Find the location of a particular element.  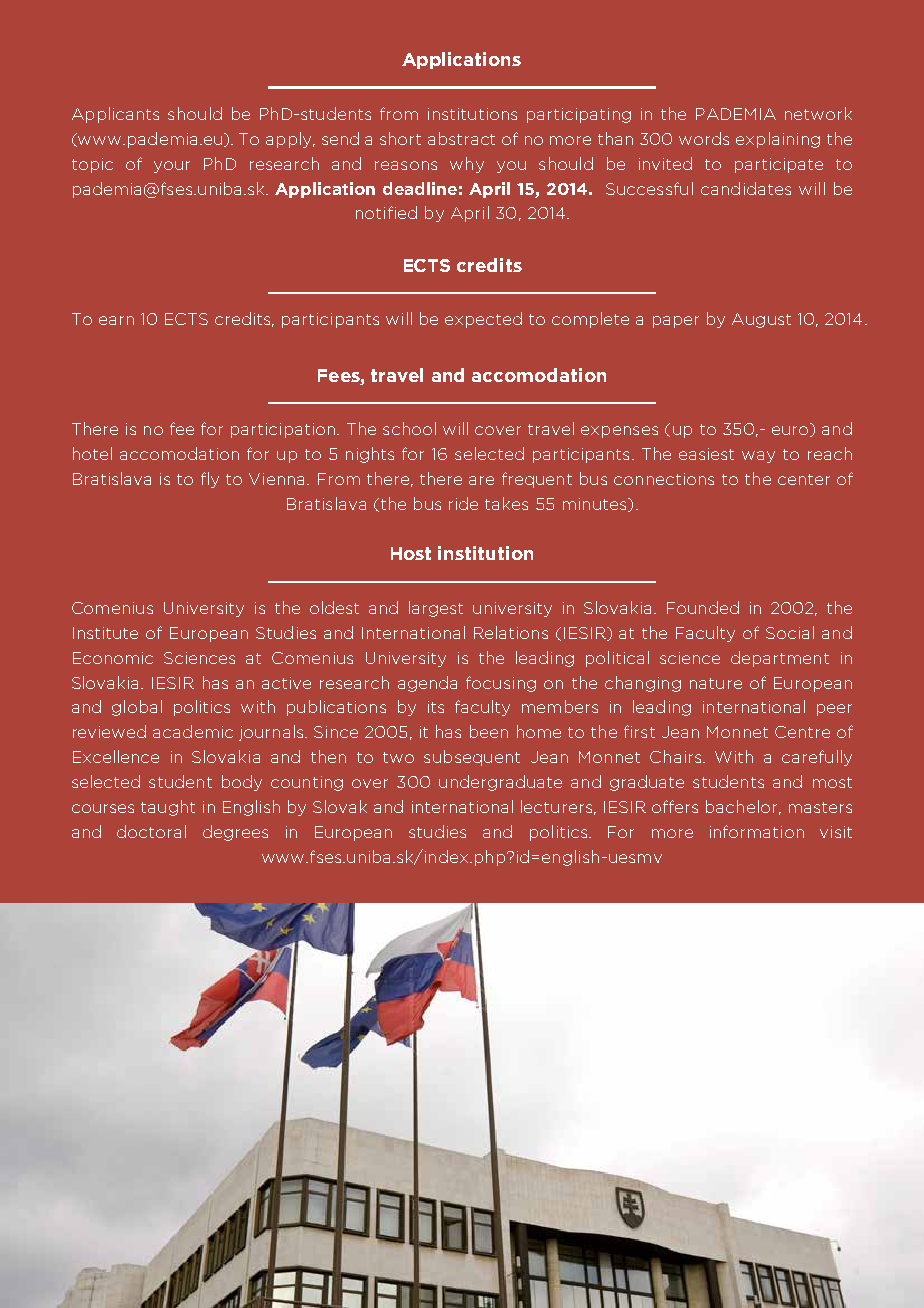

taught is located at coordinates (168, 808).
